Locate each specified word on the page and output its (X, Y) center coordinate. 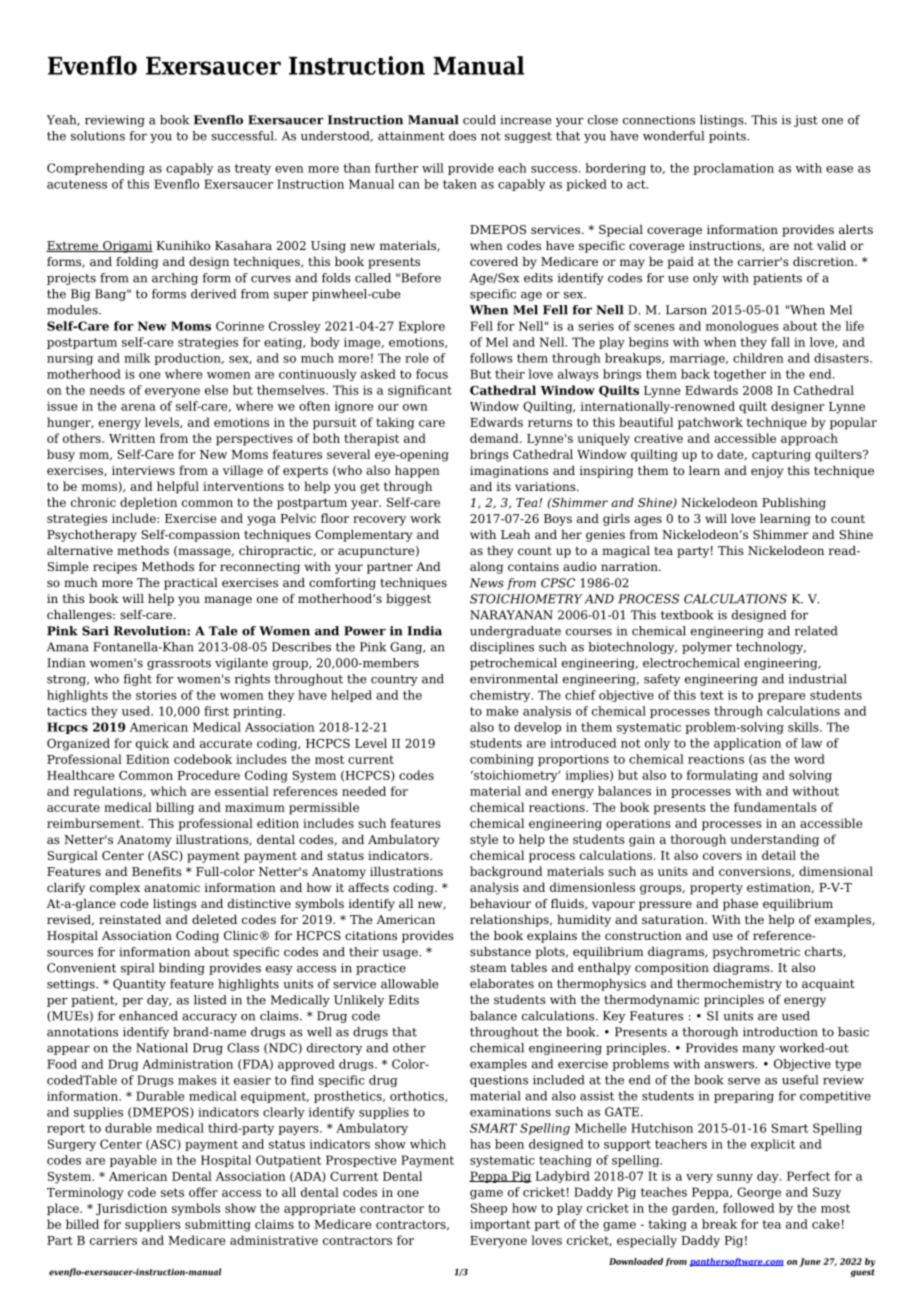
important (500, 1225)
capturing (781, 456)
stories (156, 695)
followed (748, 1208)
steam (488, 968)
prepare (781, 697)
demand (495, 438)
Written (132, 438)
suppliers (153, 1225)
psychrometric (756, 953)
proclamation (733, 169)
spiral (137, 969)
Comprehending (96, 169)
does (462, 136)
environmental (514, 679)
